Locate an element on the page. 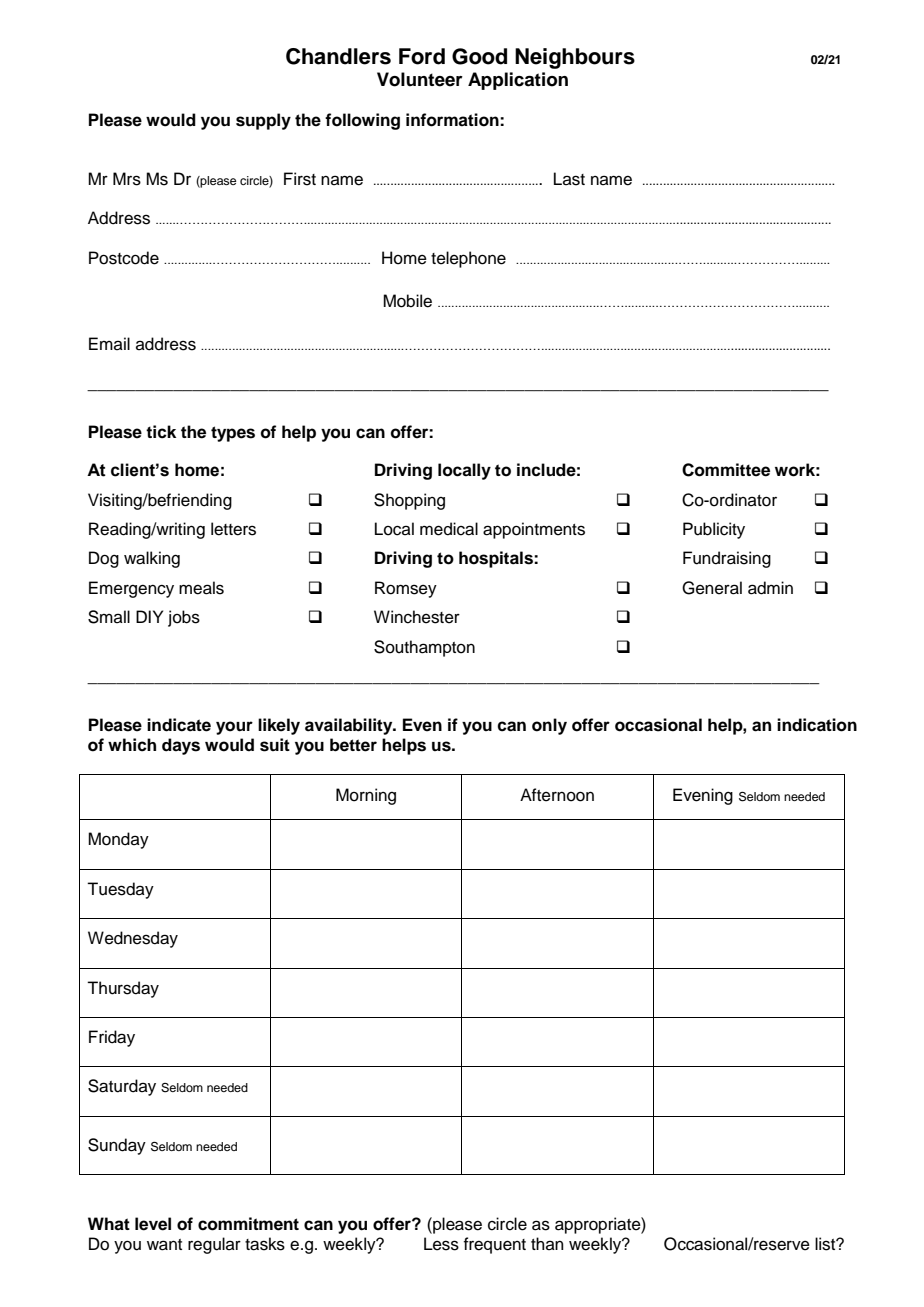  supply is located at coordinates (263, 121).
